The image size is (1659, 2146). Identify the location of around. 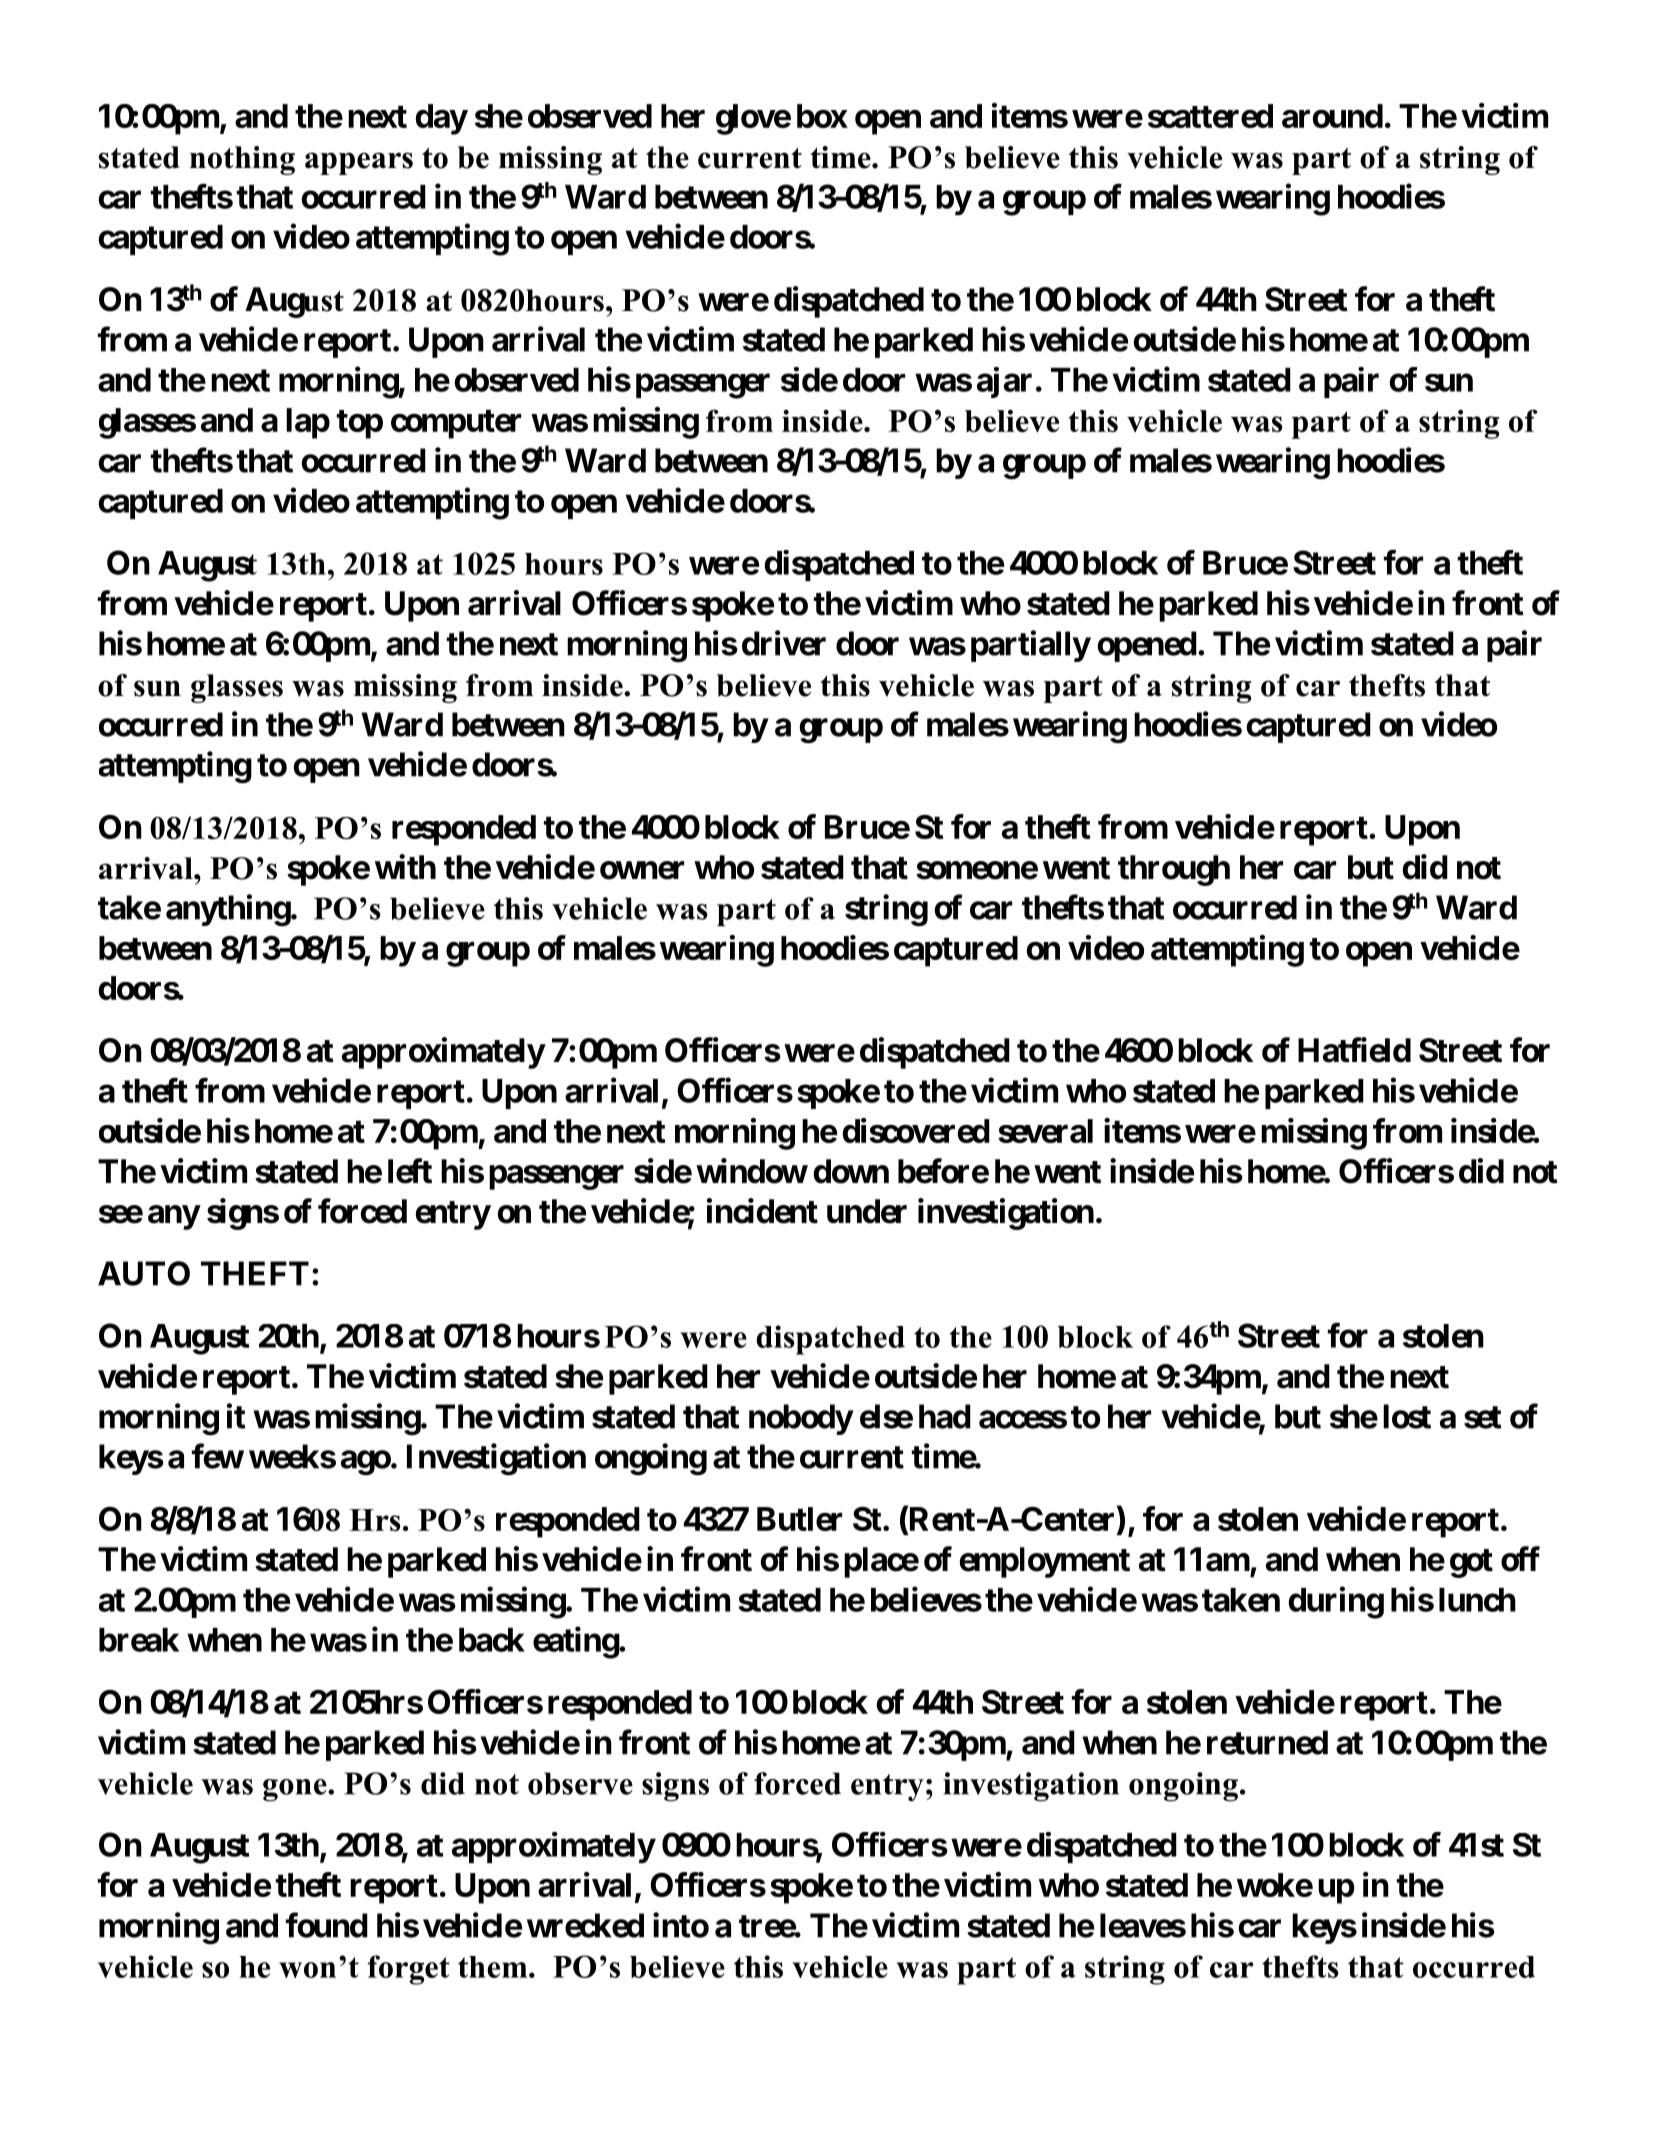
(1332, 116).
